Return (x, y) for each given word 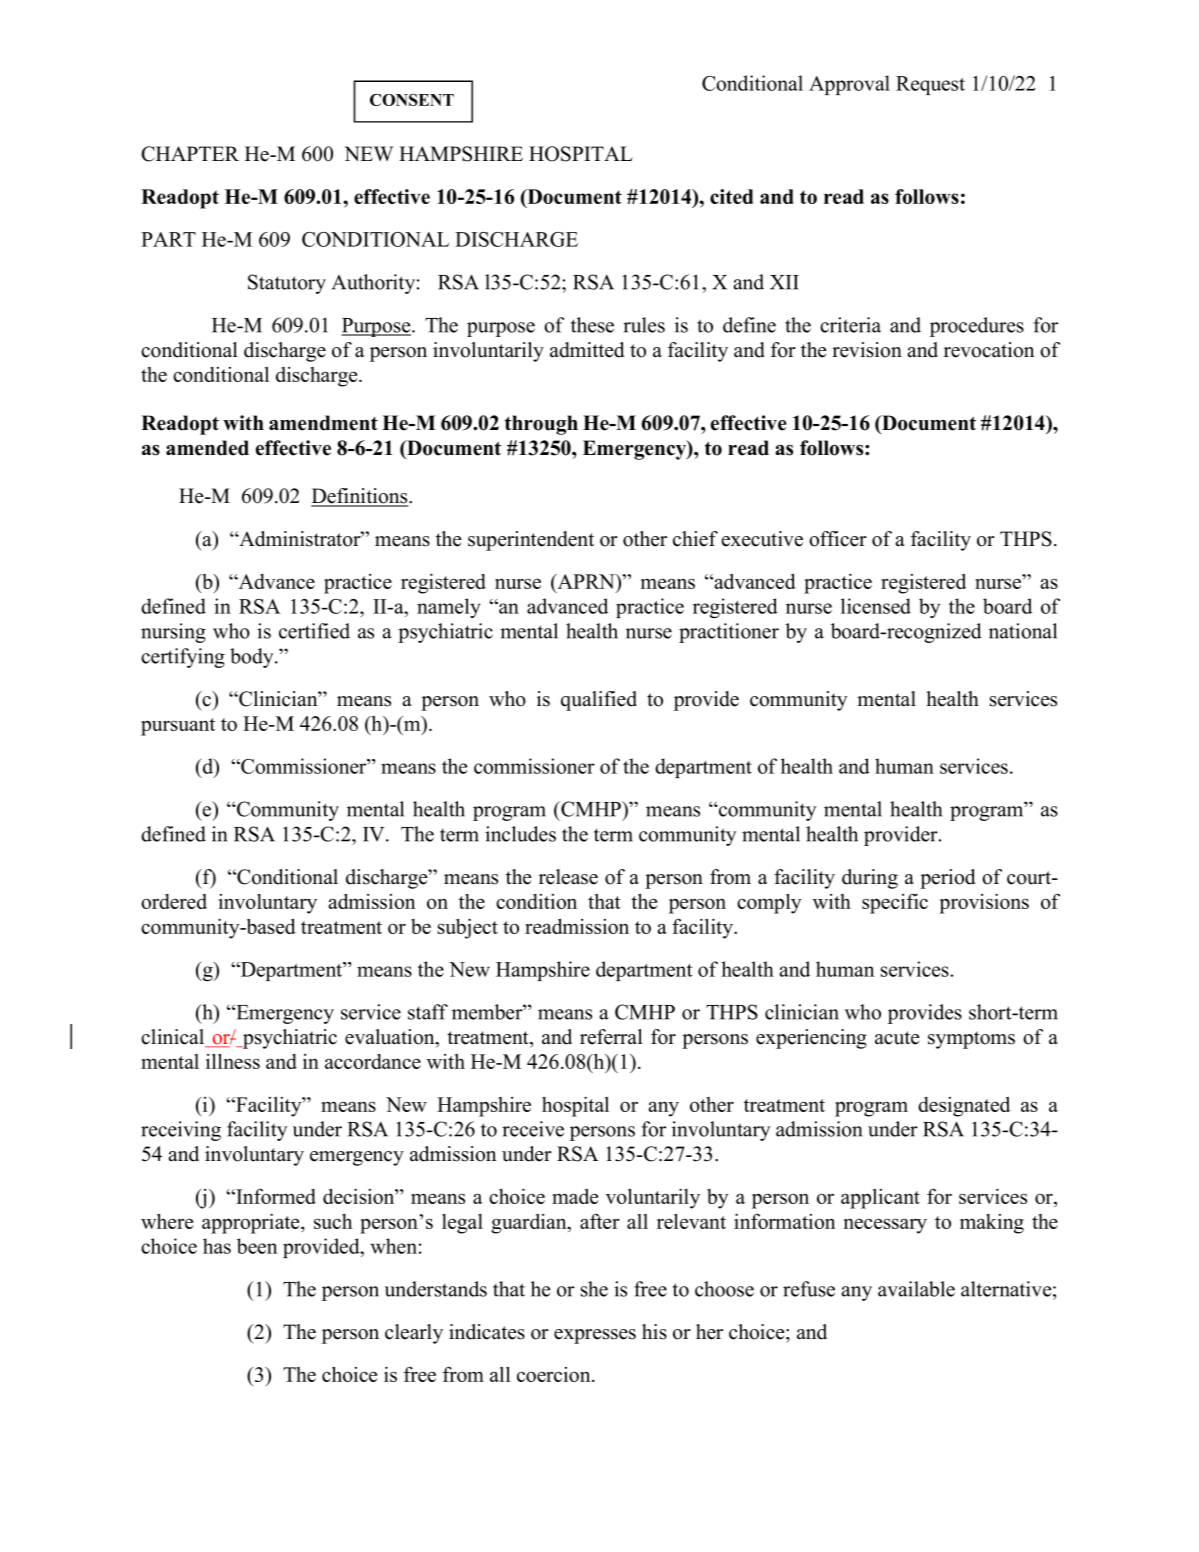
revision (867, 350)
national (1023, 631)
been (257, 1246)
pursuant (178, 727)
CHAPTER (190, 154)
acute (897, 1038)
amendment (323, 423)
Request (930, 85)
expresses (595, 1336)
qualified (599, 701)
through (541, 425)
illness (233, 1061)
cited (731, 196)
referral (611, 1037)
